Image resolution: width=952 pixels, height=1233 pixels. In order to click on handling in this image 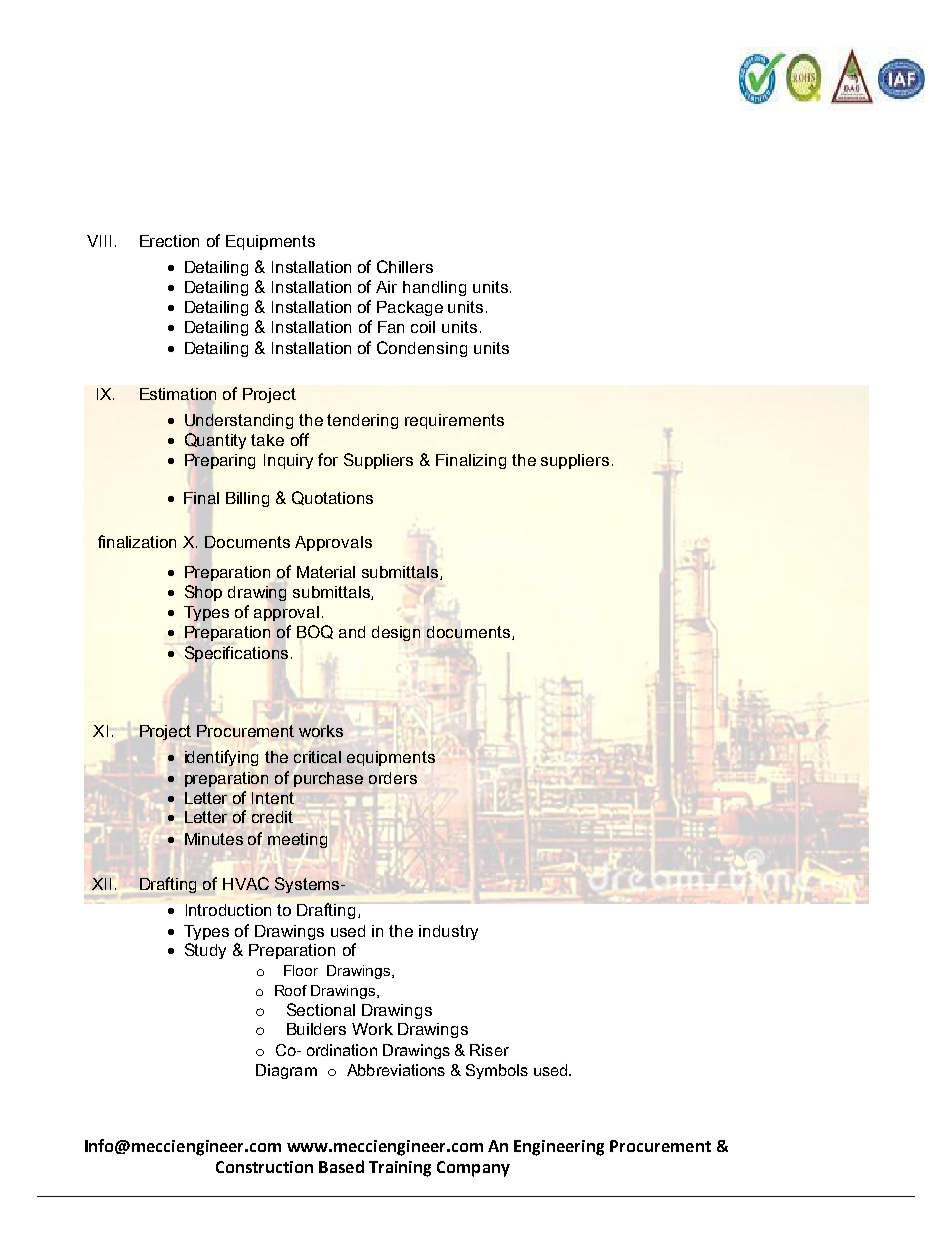, I will do `click(434, 288)`.
